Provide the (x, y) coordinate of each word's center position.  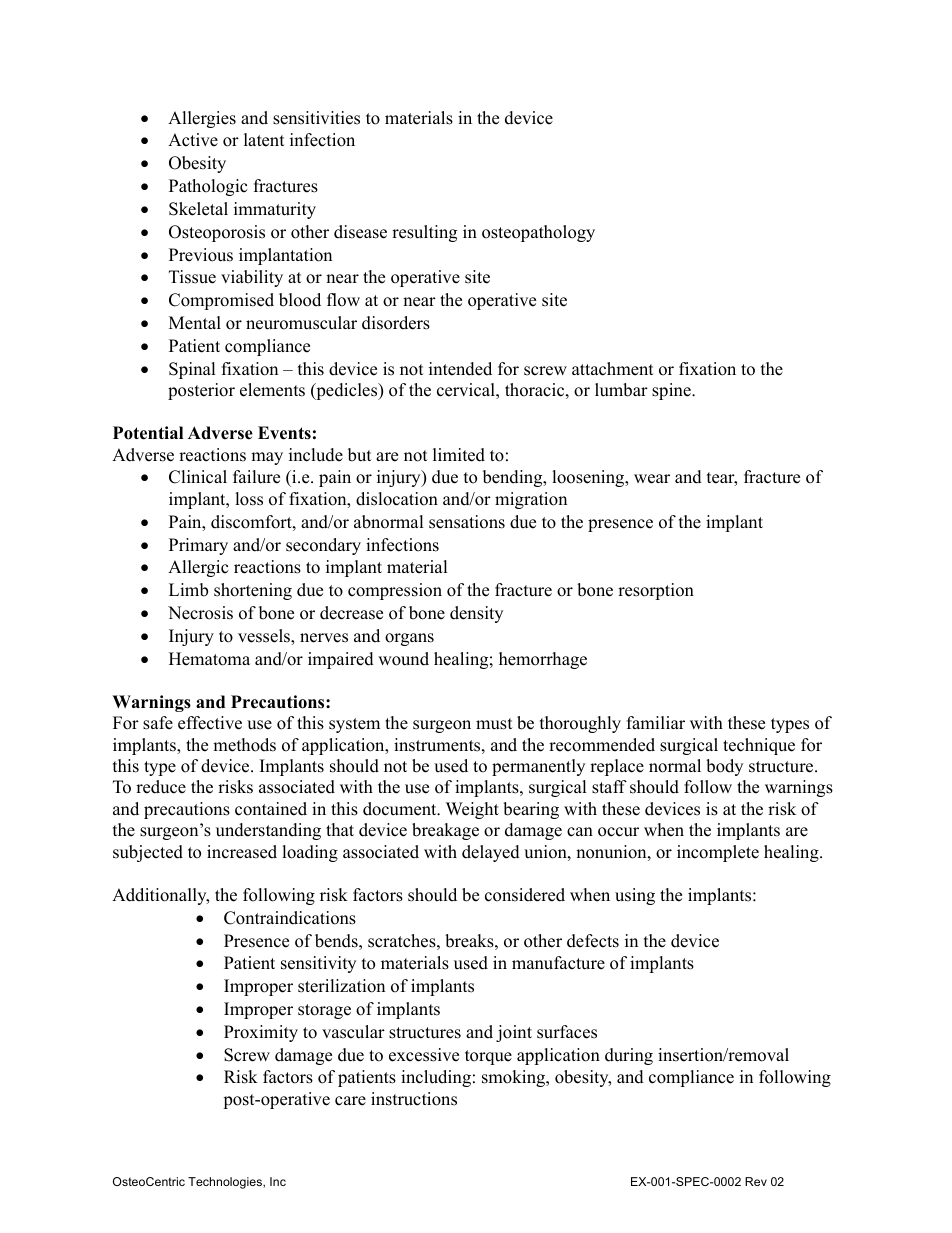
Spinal (192, 370)
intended (460, 369)
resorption (656, 591)
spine (672, 391)
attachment (613, 369)
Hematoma (209, 659)
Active (193, 140)
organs (409, 639)
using (635, 896)
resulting (424, 233)
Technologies (226, 1183)
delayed (491, 853)
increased (242, 852)
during (629, 1056)
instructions (414, 1099)
